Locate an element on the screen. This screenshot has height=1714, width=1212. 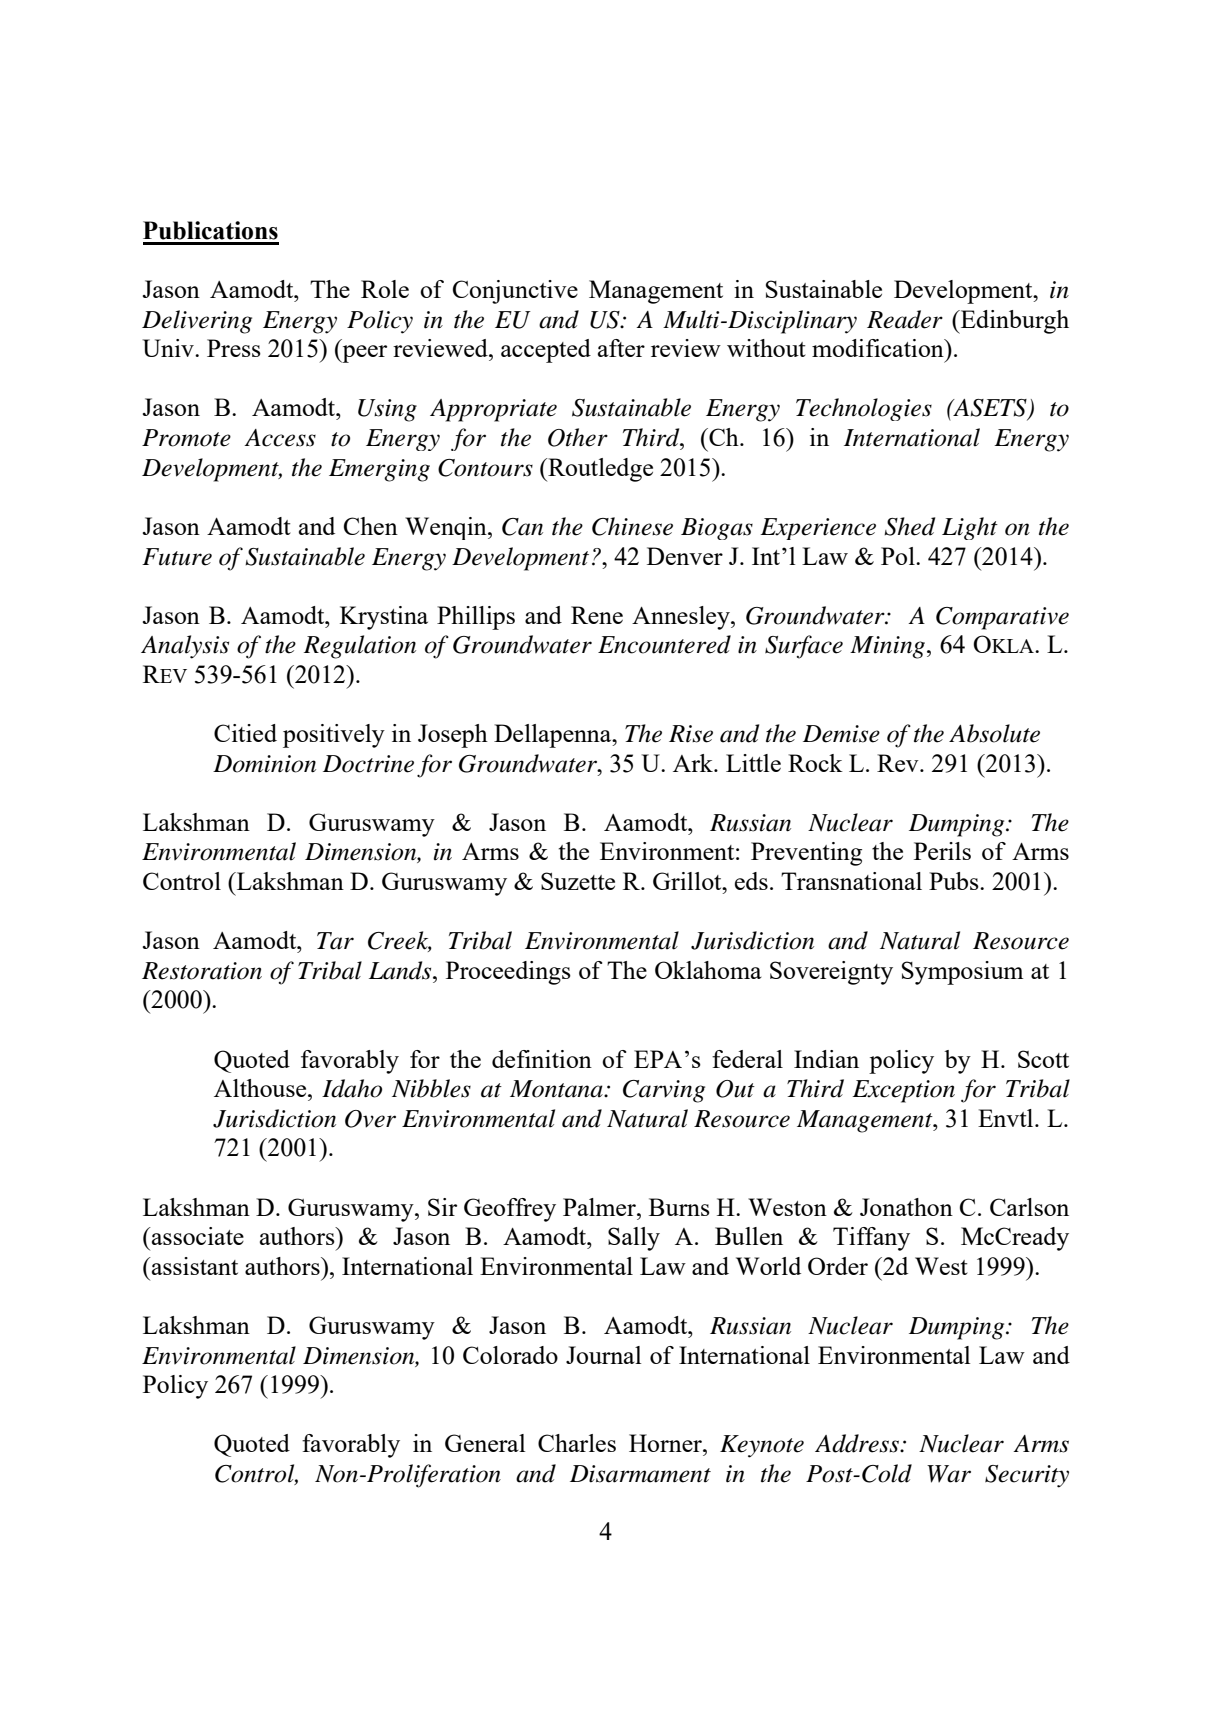
General is located at coordinates (485, 1443).
